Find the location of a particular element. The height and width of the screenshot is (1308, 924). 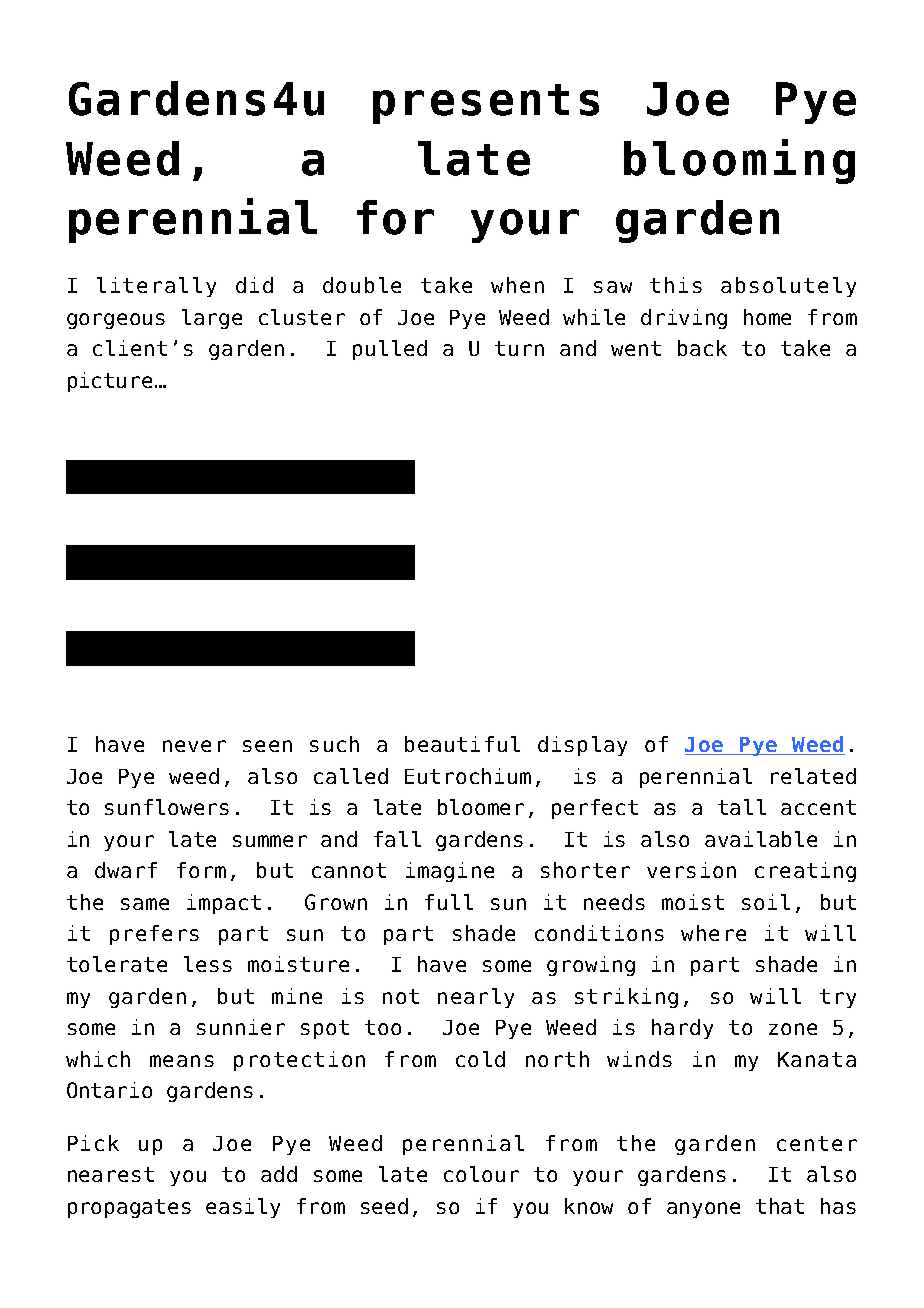

beautiful is located at coordinates (462, 744).
